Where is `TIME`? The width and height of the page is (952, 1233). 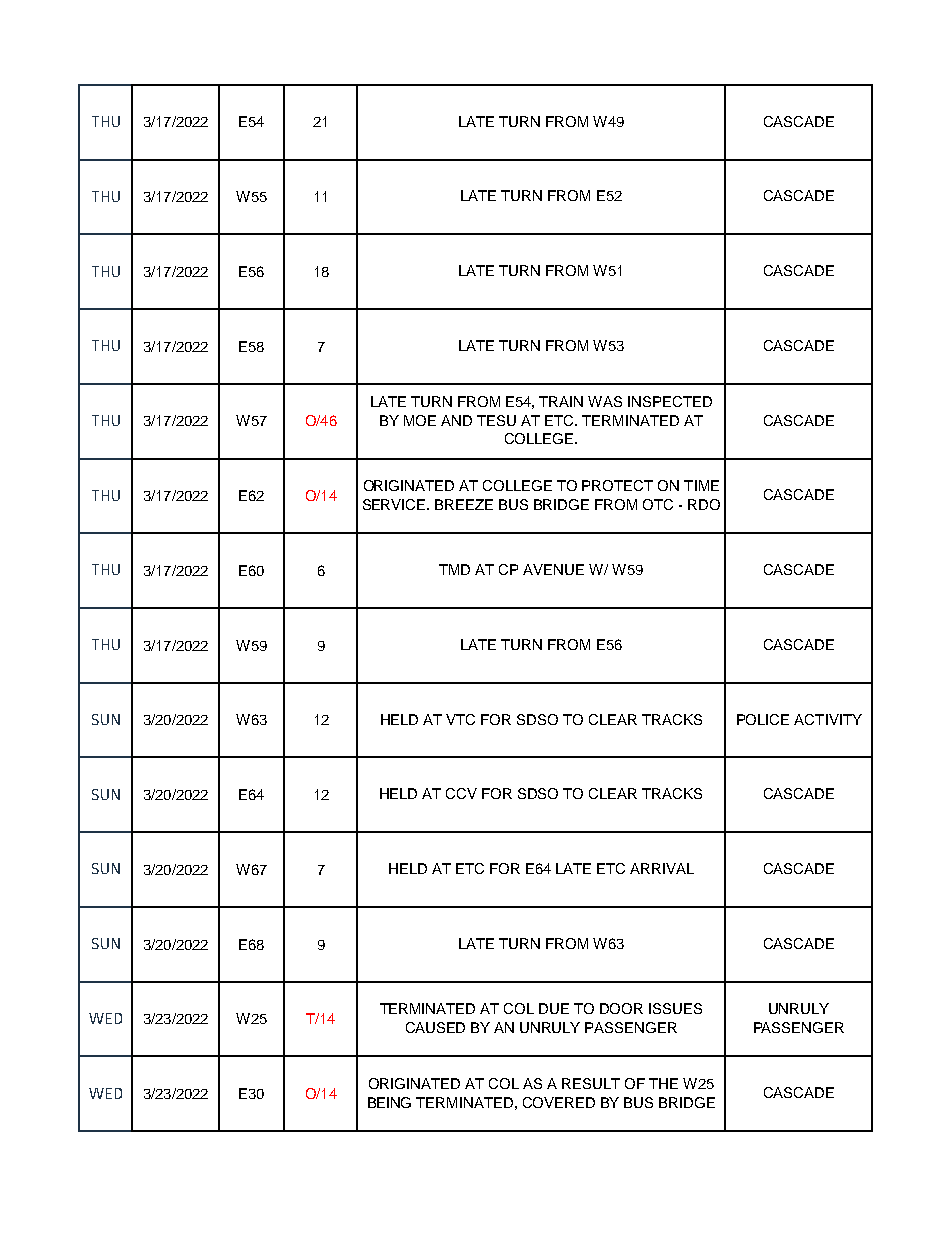
TIME is located at coordinates (701, 485).
